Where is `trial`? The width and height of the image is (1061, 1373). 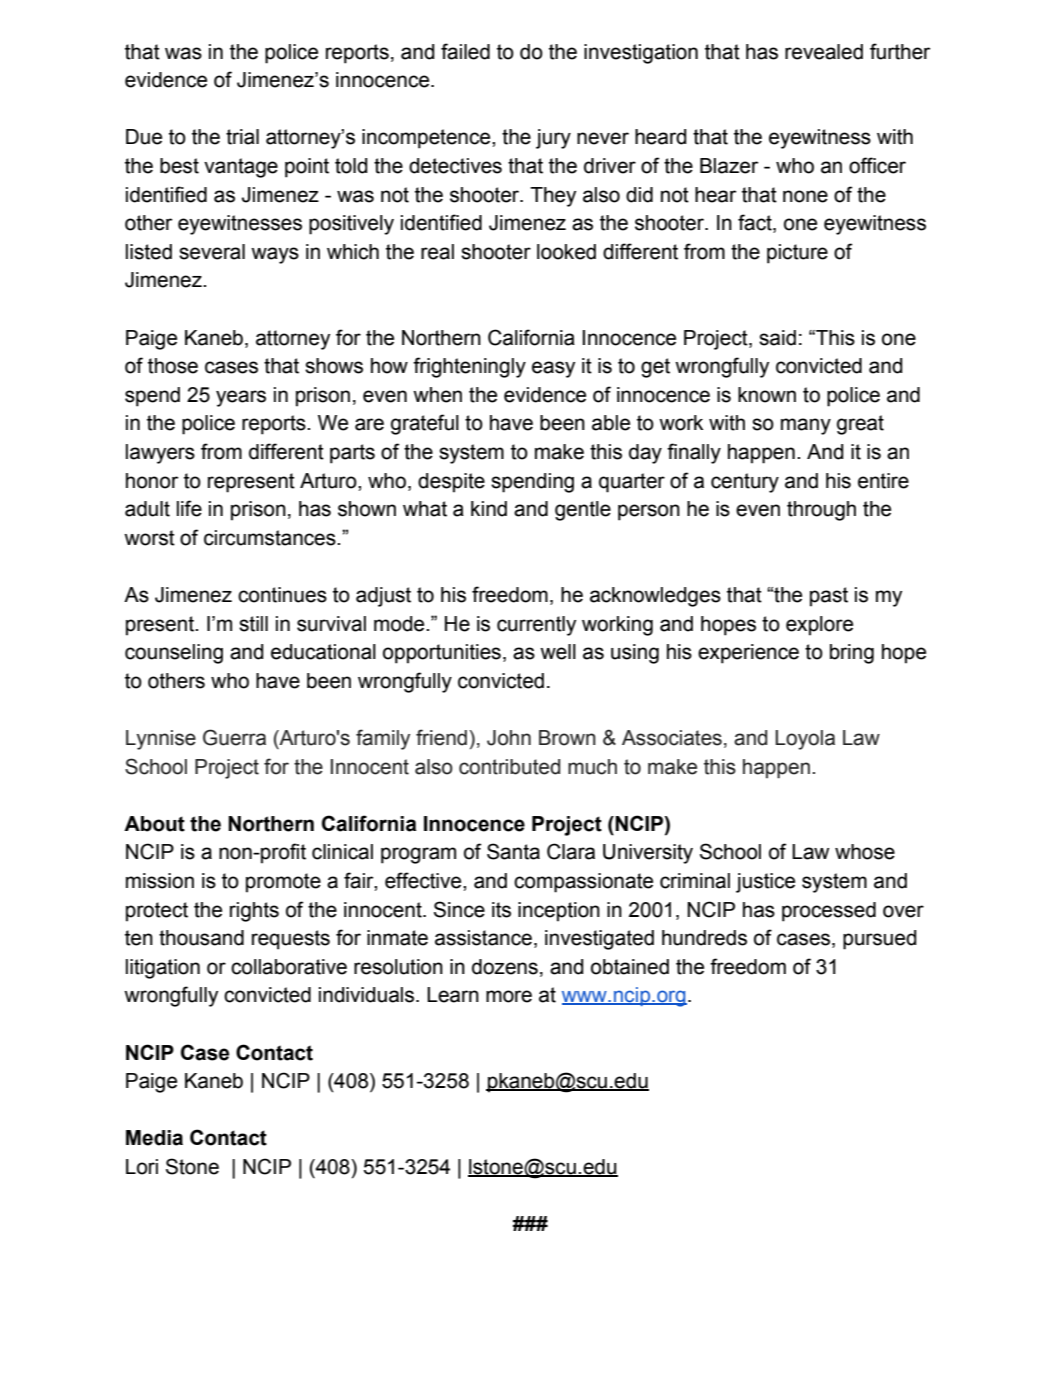 trial is located at coordinates (242, 137).
